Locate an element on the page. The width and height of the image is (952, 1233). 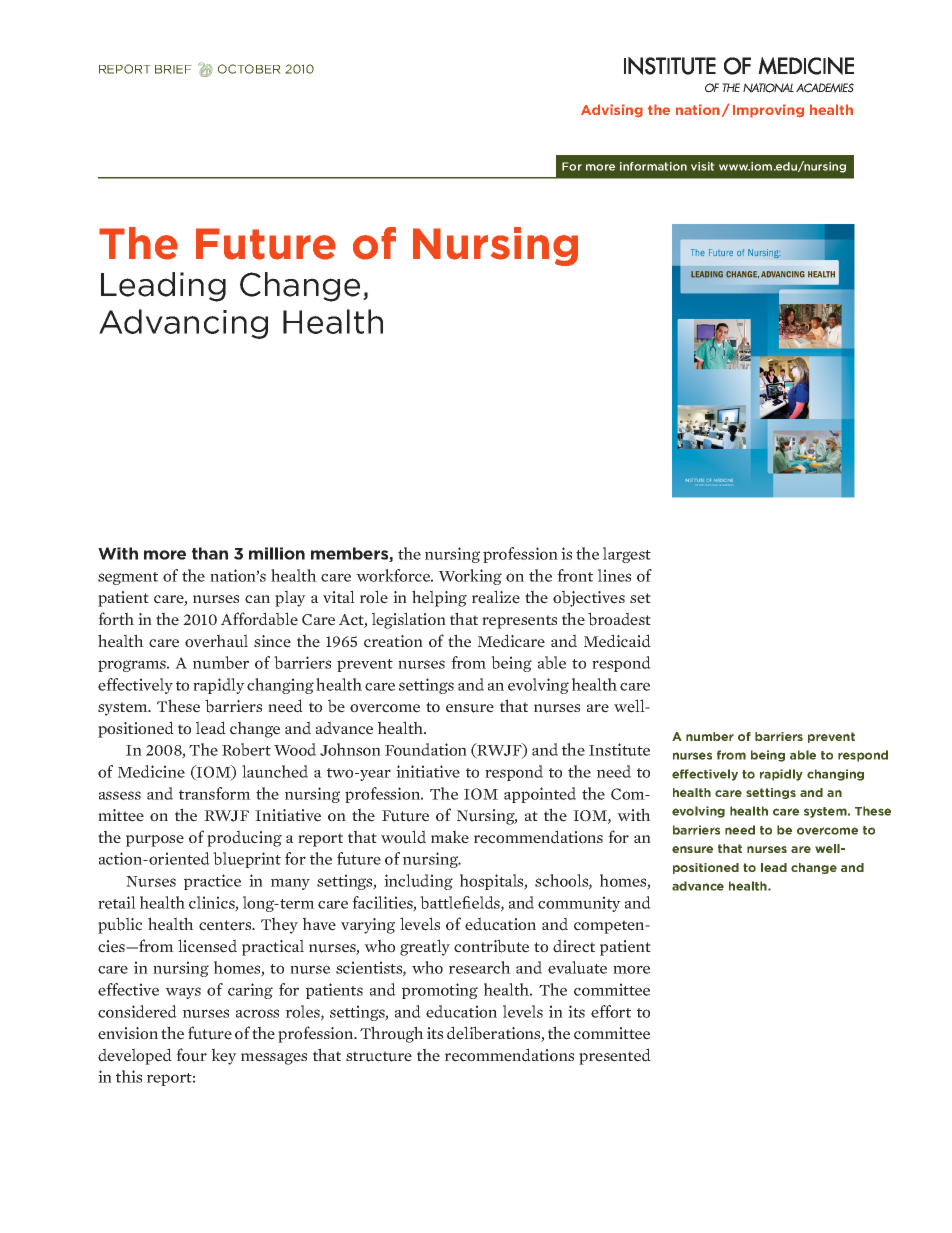
would is located at coordinates (403, 837).
